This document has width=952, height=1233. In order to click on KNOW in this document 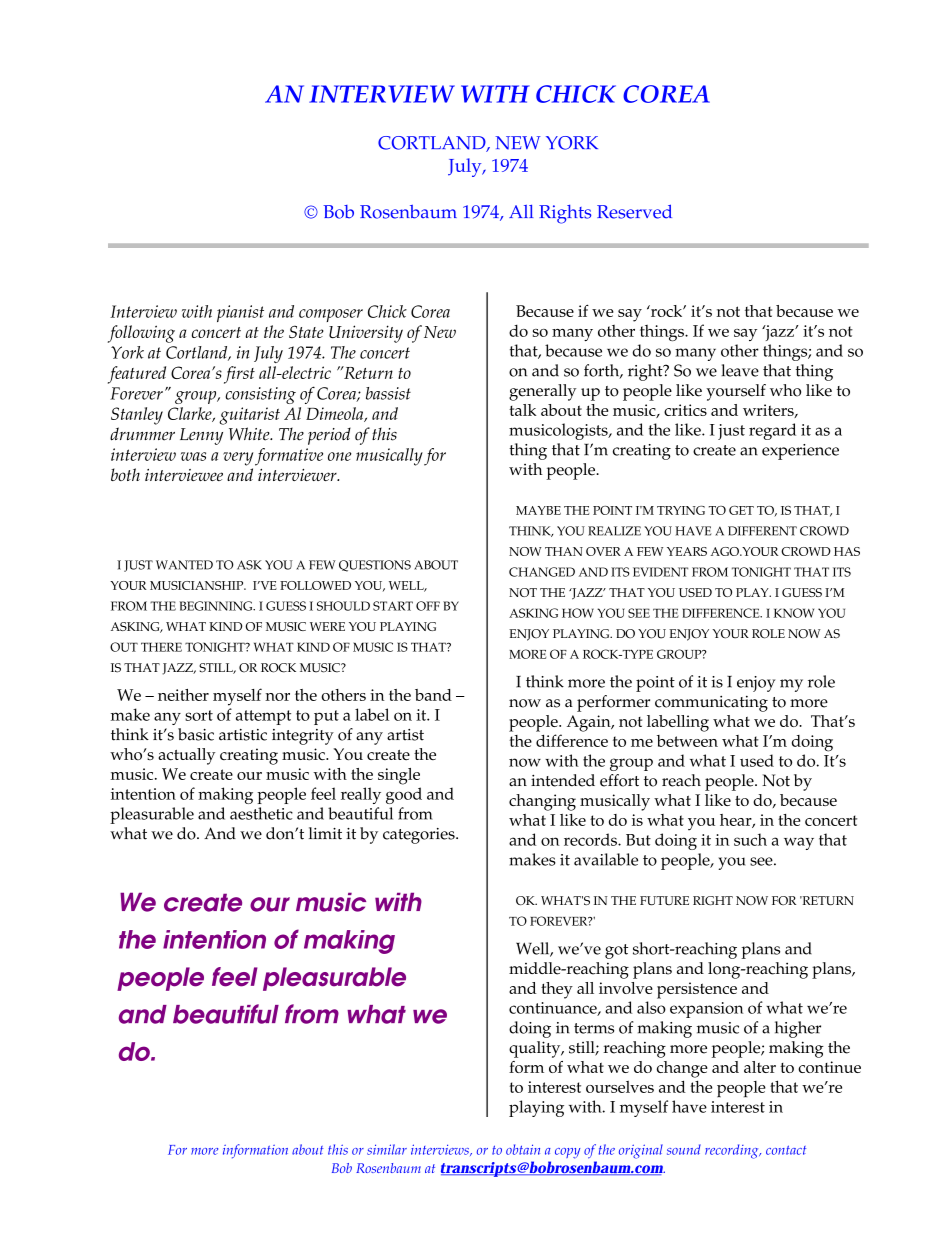, I will do `click(794, 613)`.
